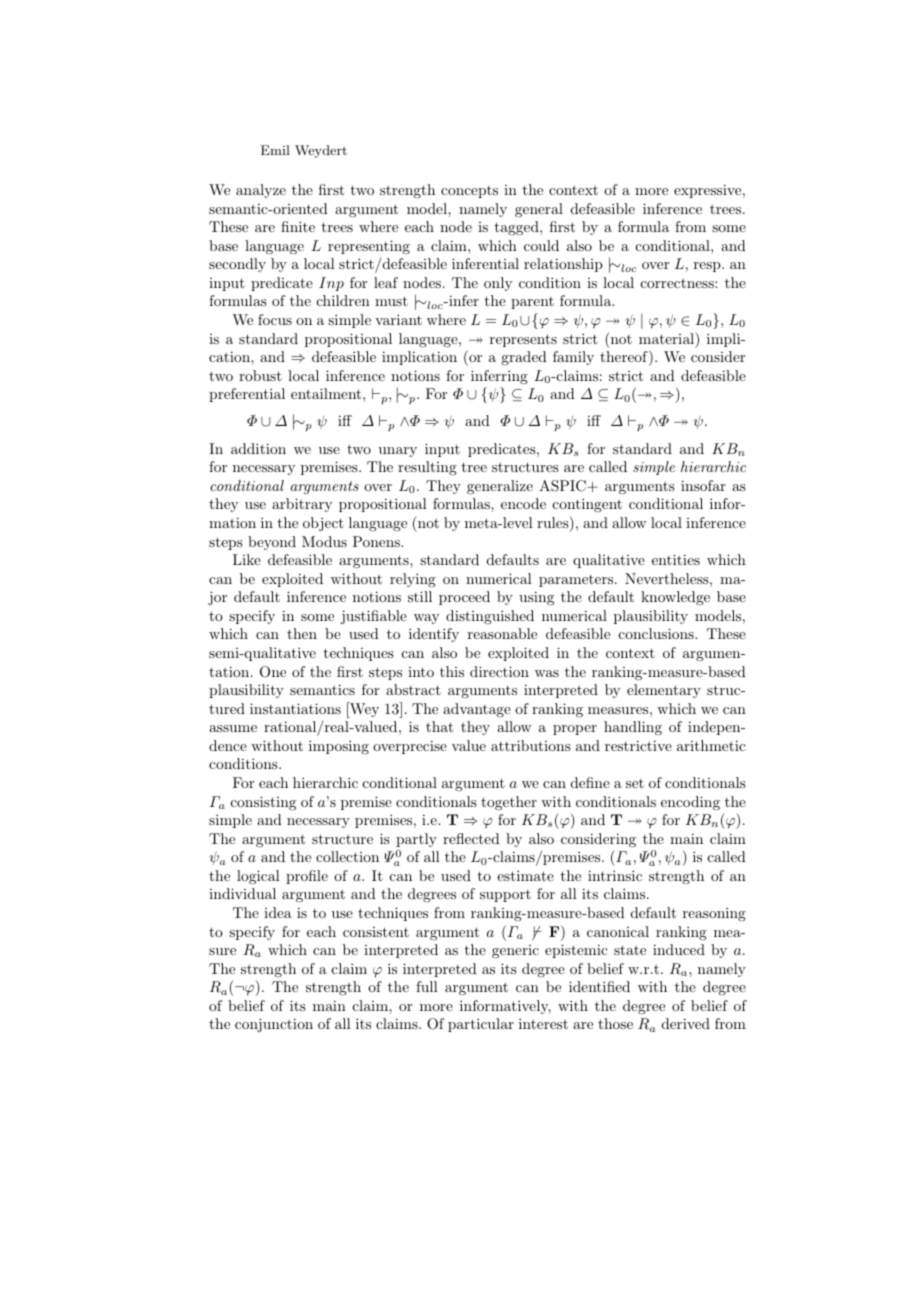 This page has height=1308, width=924. I want to click on addition, so click(258, 448).
